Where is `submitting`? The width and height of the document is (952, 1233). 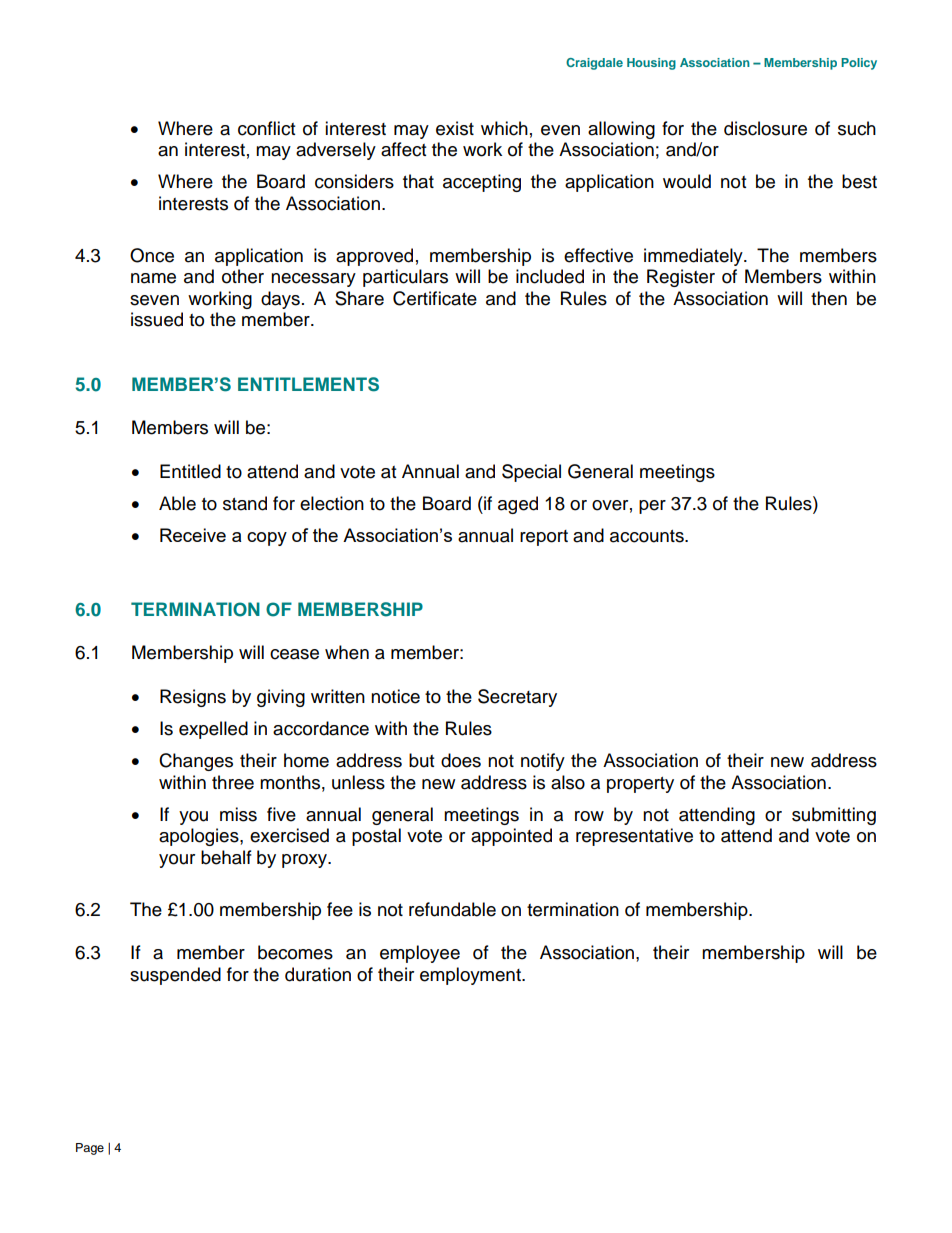 submitting is located at coordinates (834, 816).
